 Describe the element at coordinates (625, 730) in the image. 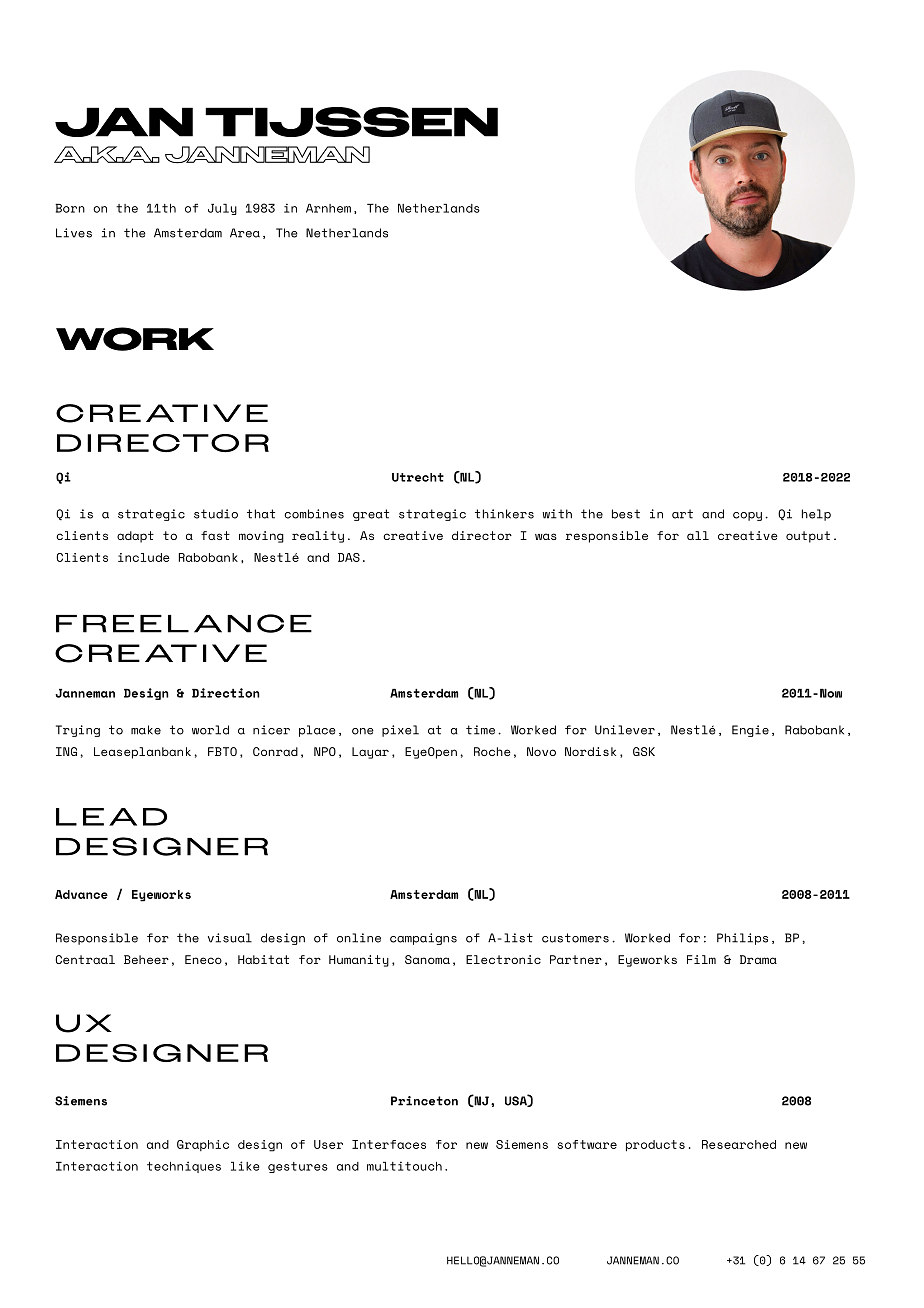

I see `Unilever` at that location.
